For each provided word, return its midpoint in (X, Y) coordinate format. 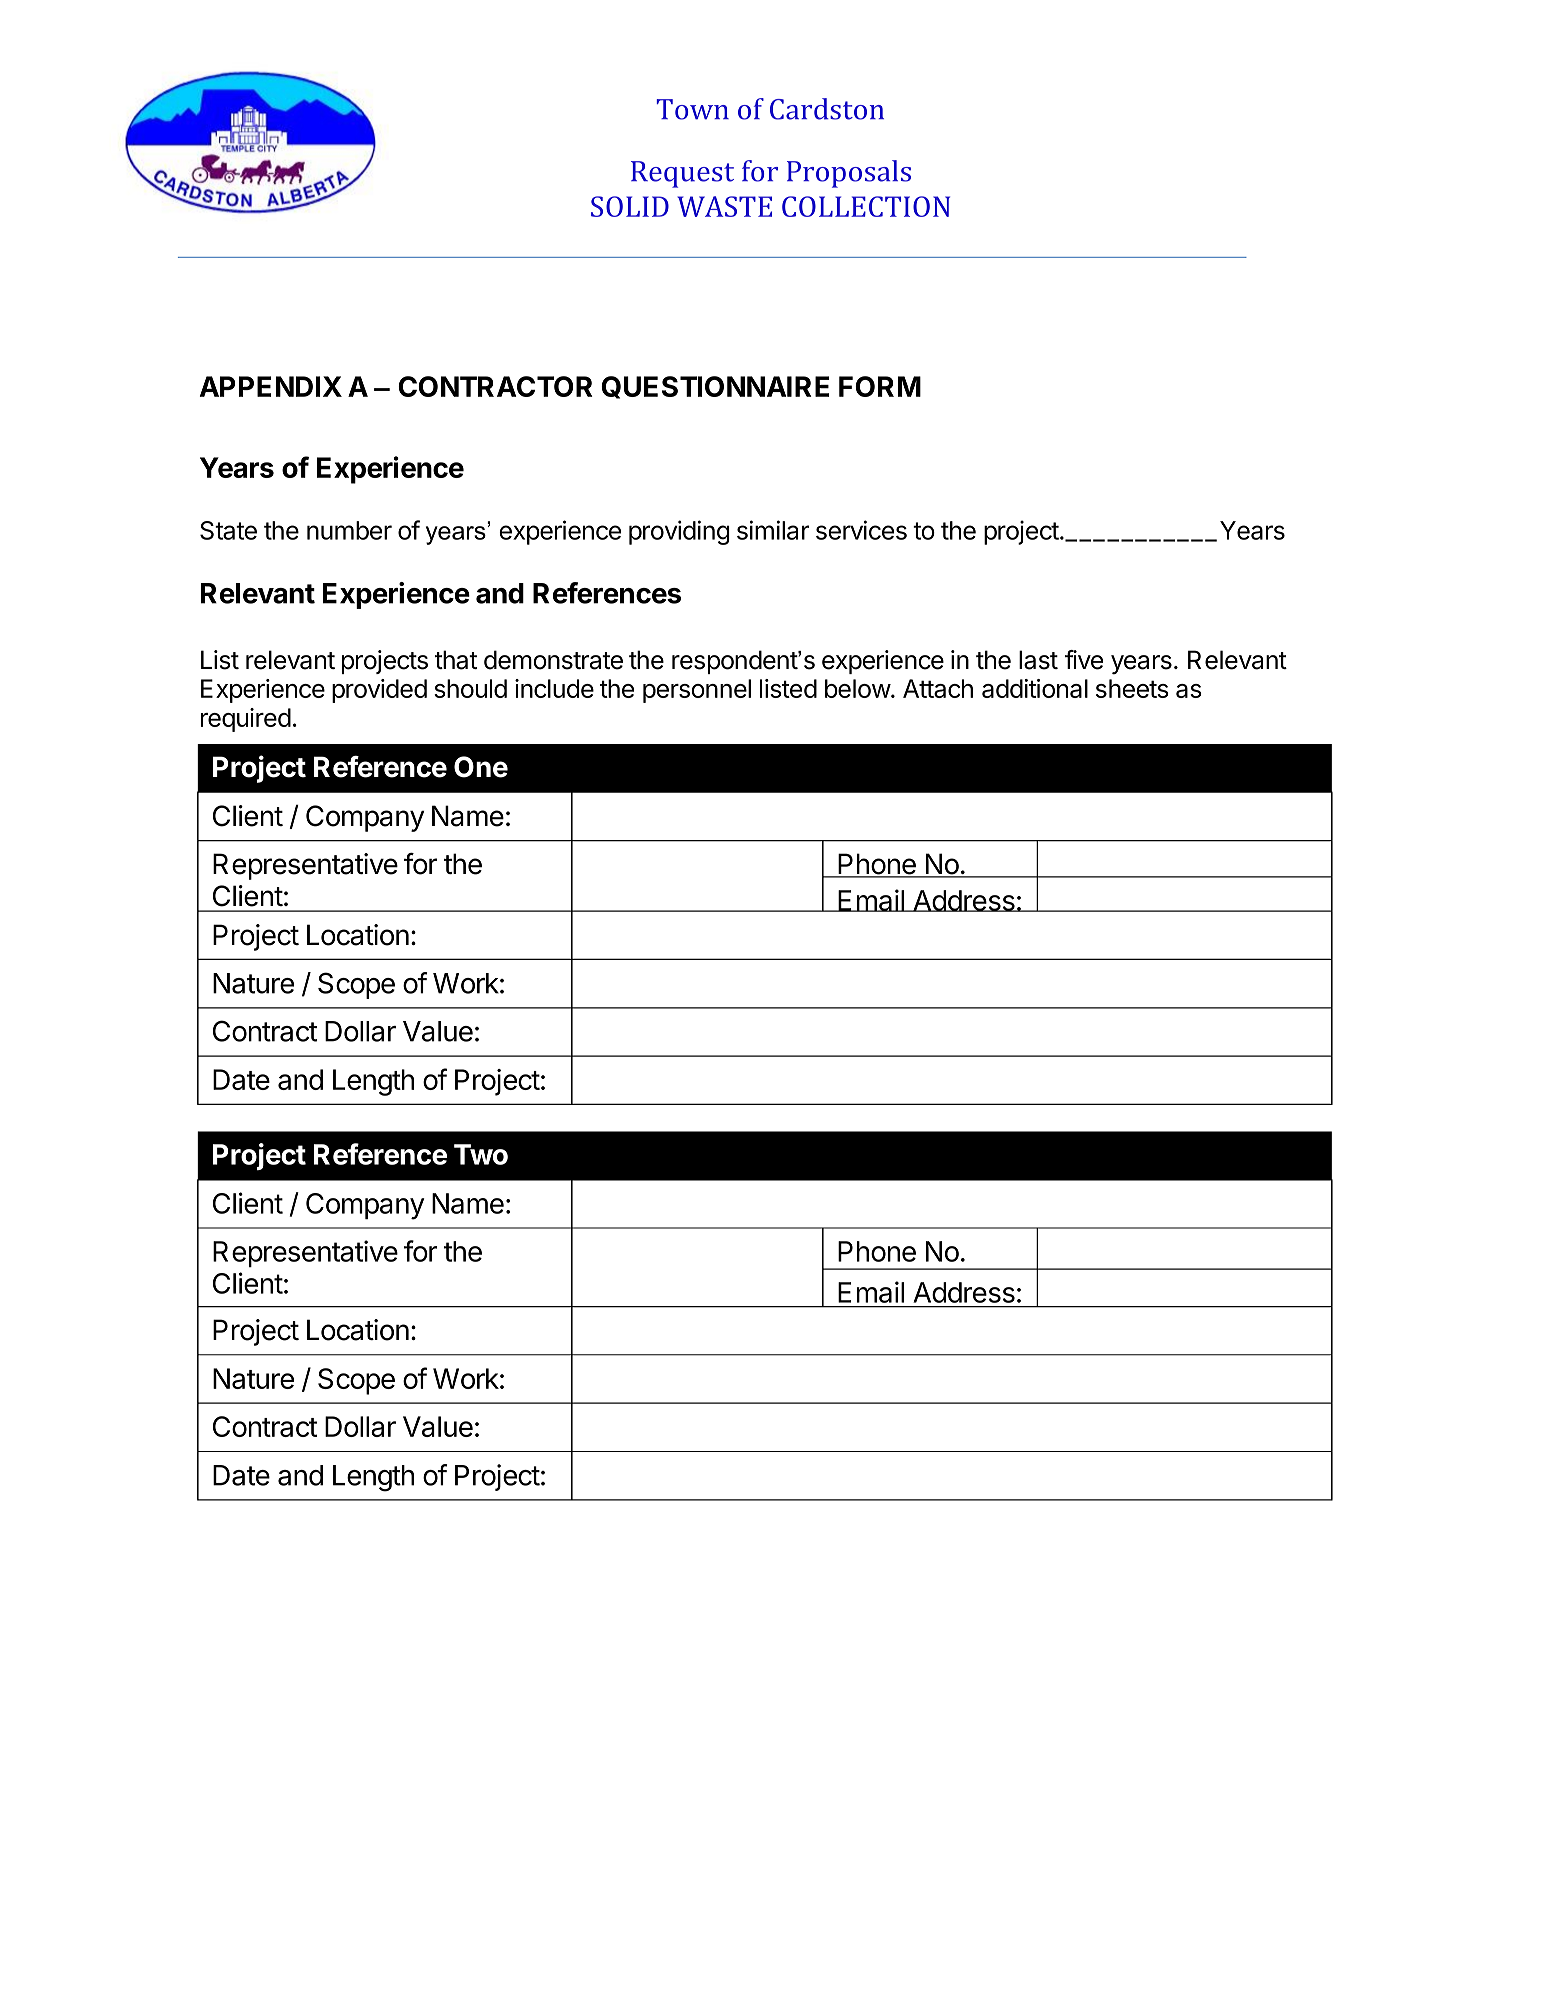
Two (481, 1154)
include (554, 688)
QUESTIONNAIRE (715, 387)
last (1038, 660)
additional (1035, 688)
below (858, 688)
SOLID (630, 206)
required (246, 720)
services (861, 530)
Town (693, 109)
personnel (697, 691)
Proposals (849, 174)
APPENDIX (271, 386)
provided (379, 691)
